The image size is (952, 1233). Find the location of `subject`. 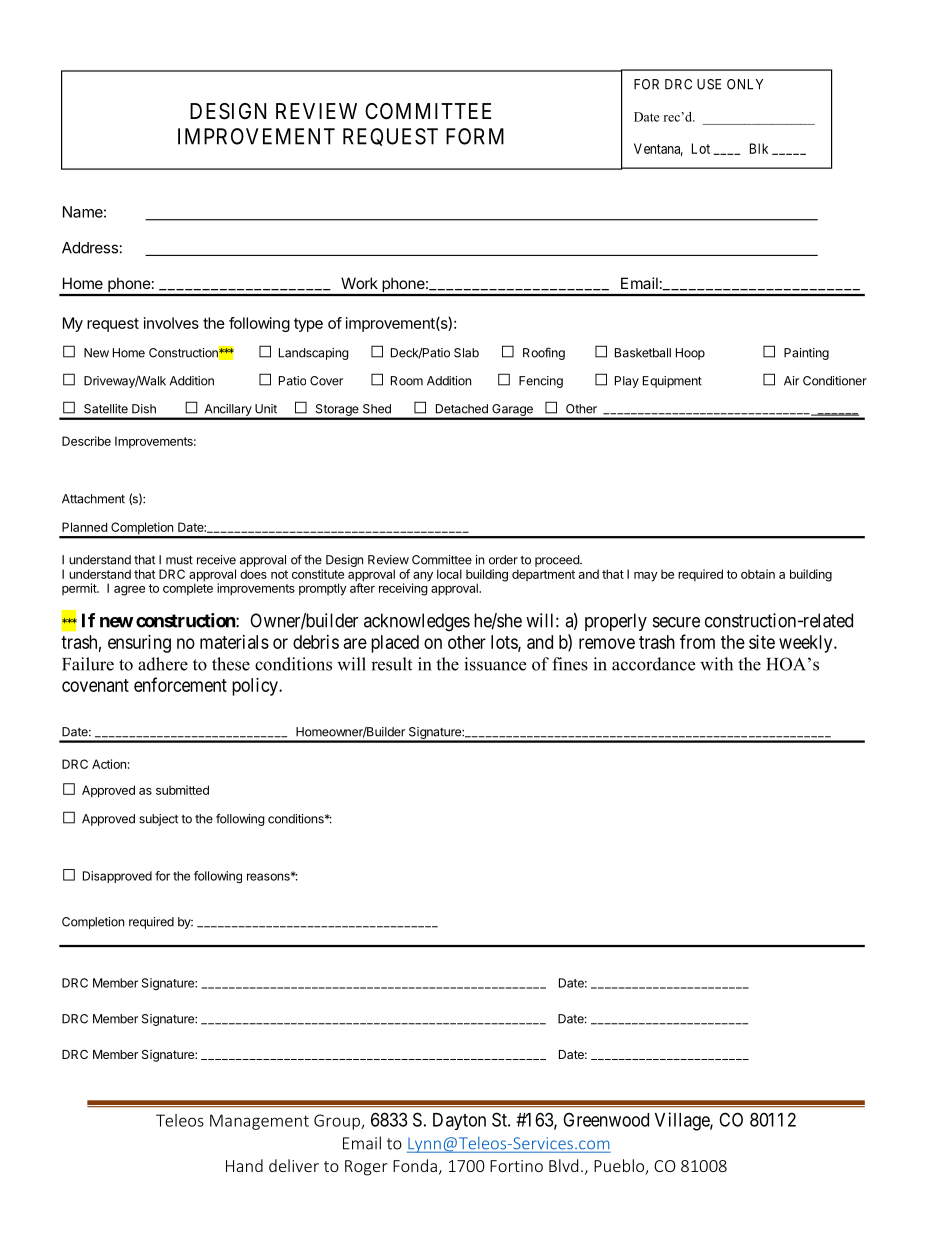

subject is located at coordinates (158, 820).
